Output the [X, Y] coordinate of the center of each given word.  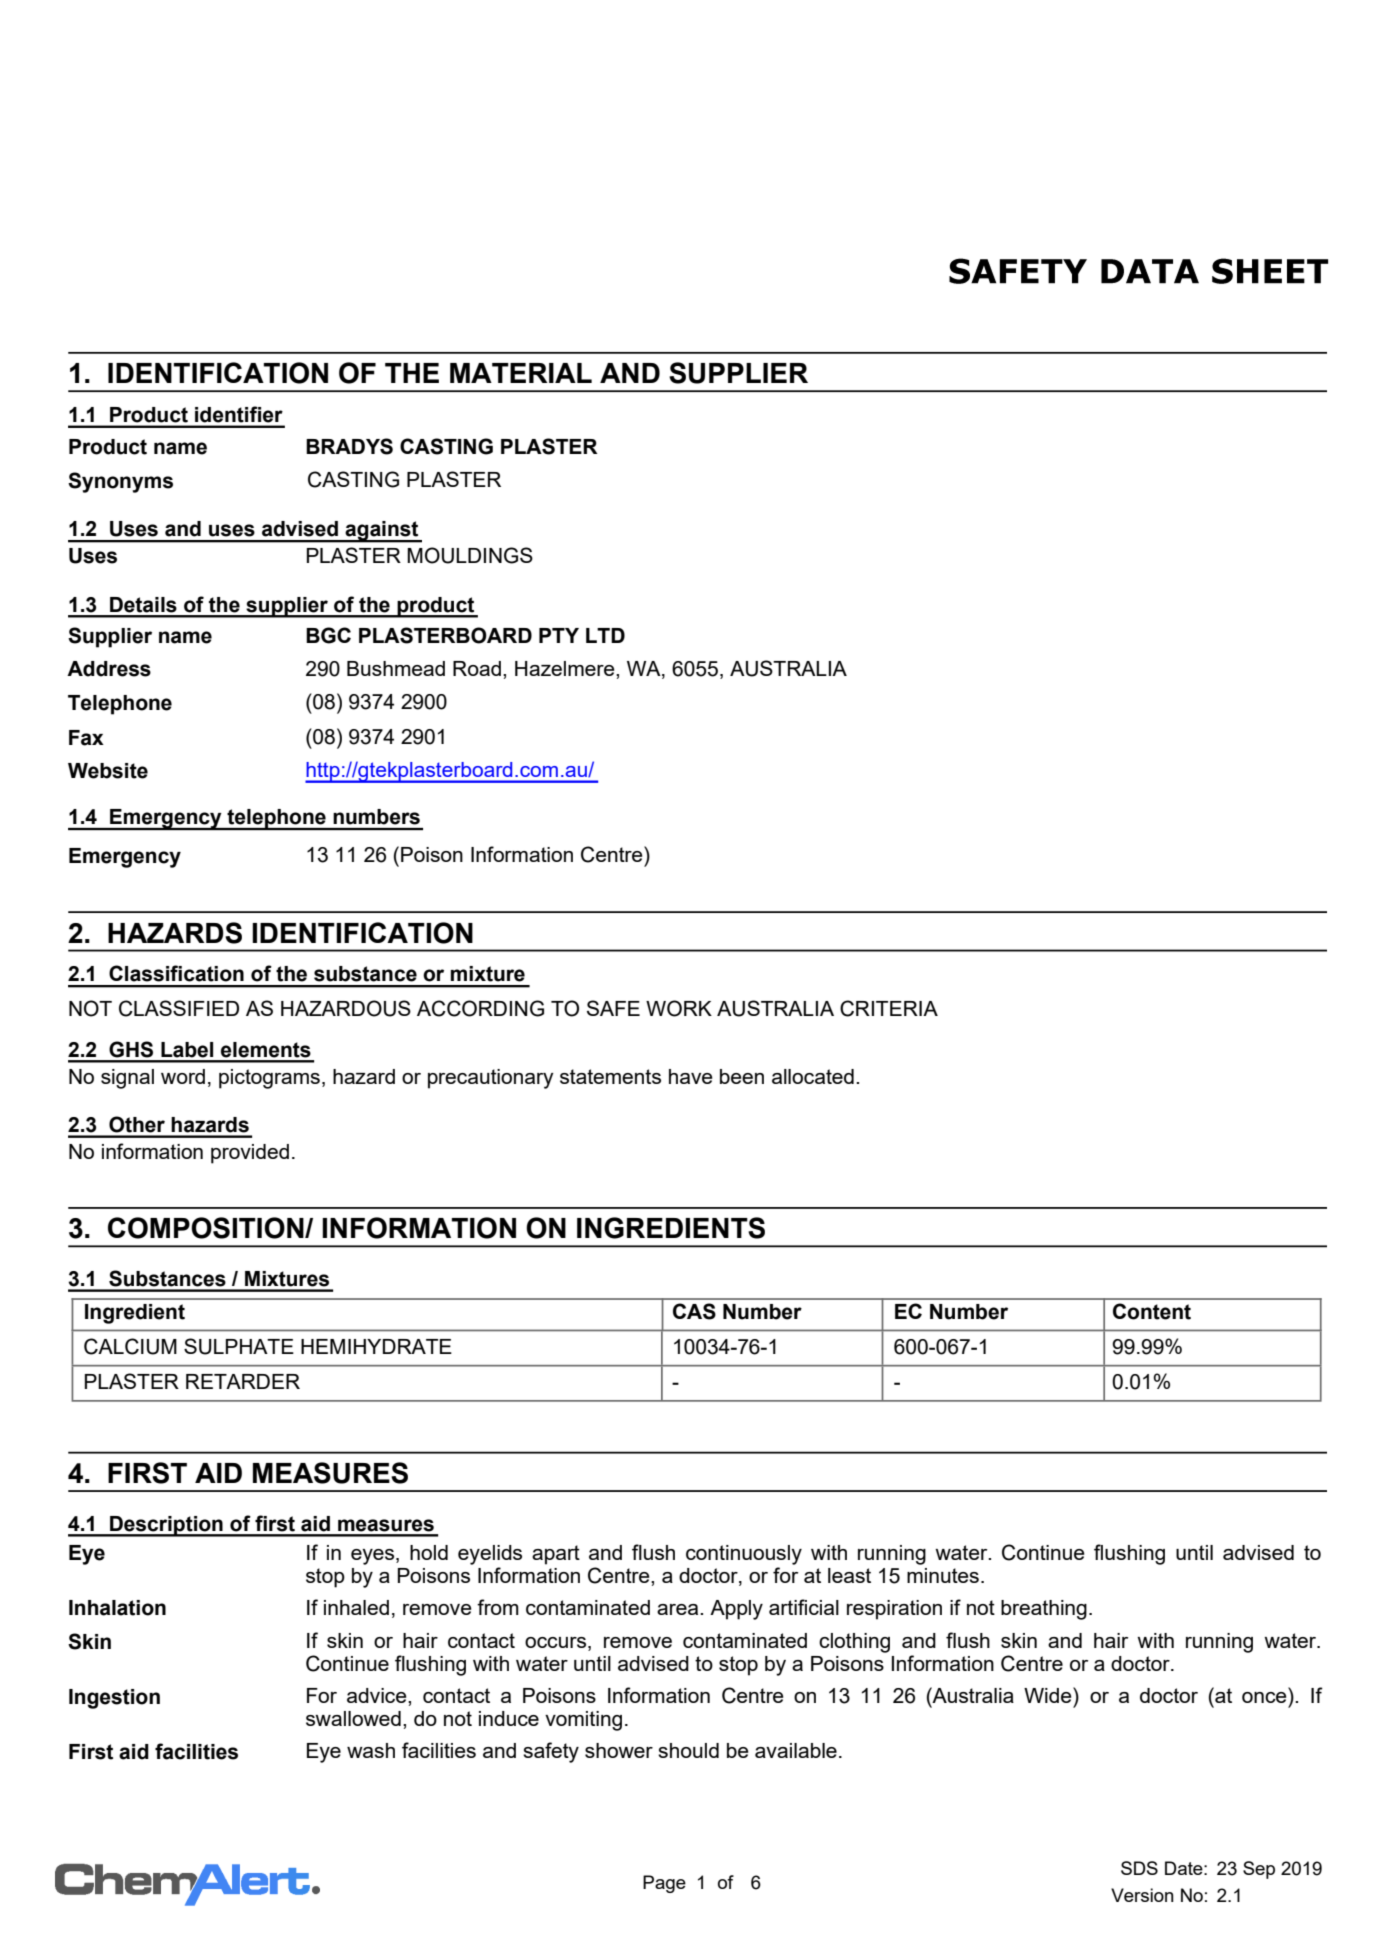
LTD [605, 635]
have [691, 1076]
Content [1152, 1311]
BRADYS [349, 446]
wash [371, 1750]
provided [250, 1154]
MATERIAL [521, 373]
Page [664, 1884]
